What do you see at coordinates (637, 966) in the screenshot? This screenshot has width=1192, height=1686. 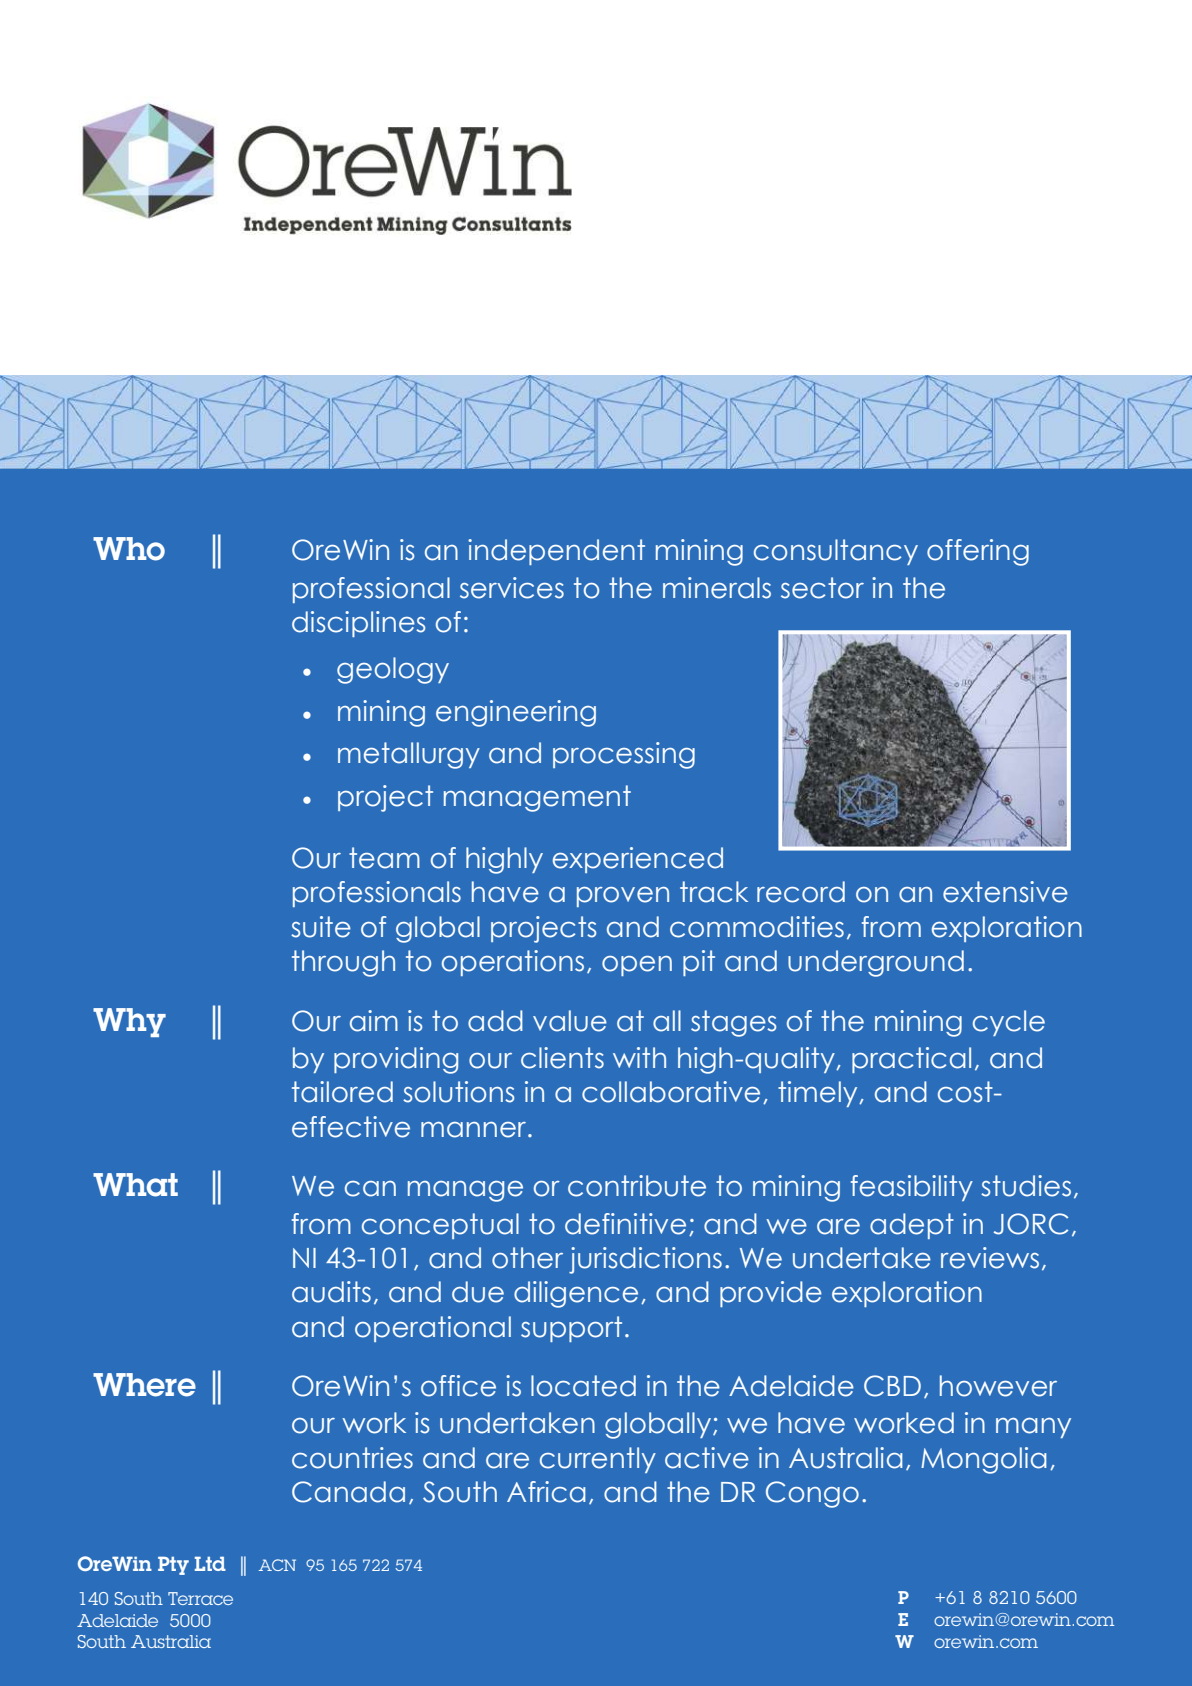 I see `open` at bounding box center [637, 966].
